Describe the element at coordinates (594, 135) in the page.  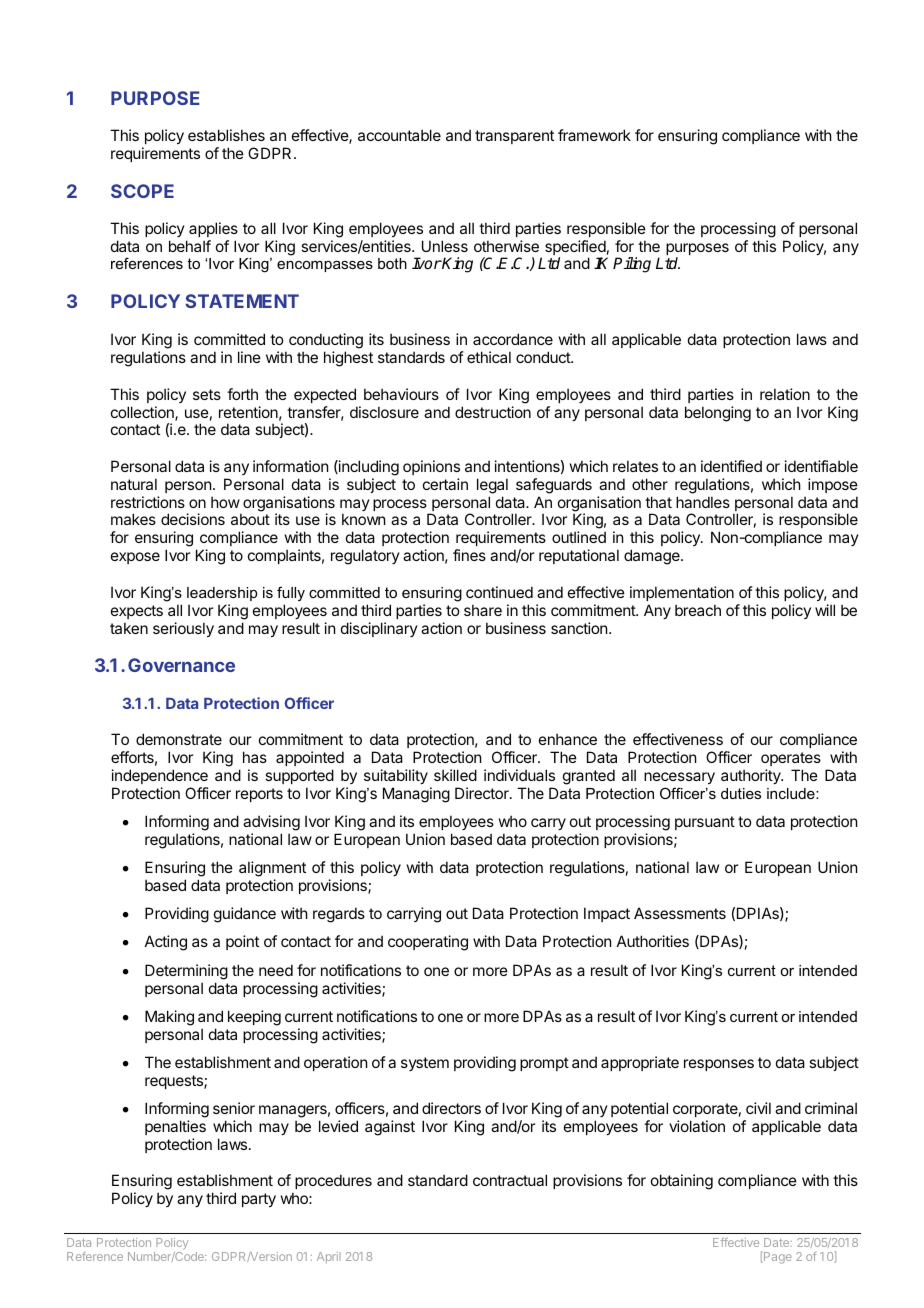
I see `framework` at that location.
